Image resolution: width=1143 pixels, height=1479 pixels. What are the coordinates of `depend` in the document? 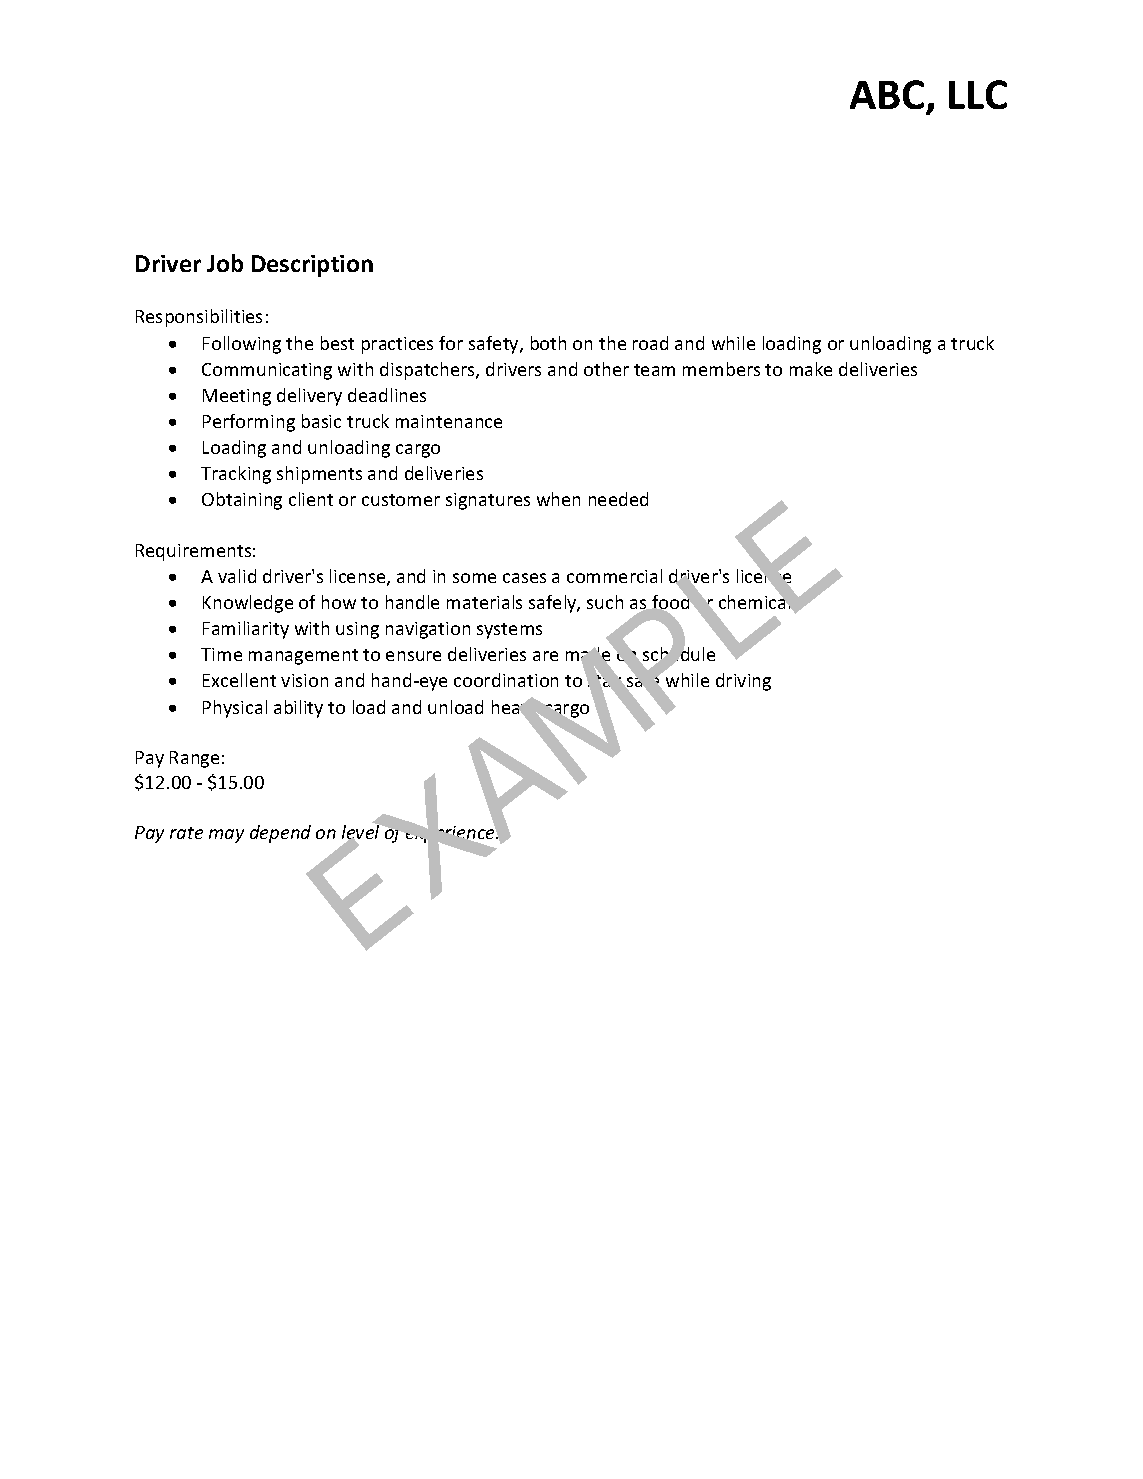 It's located at (280, 834).
